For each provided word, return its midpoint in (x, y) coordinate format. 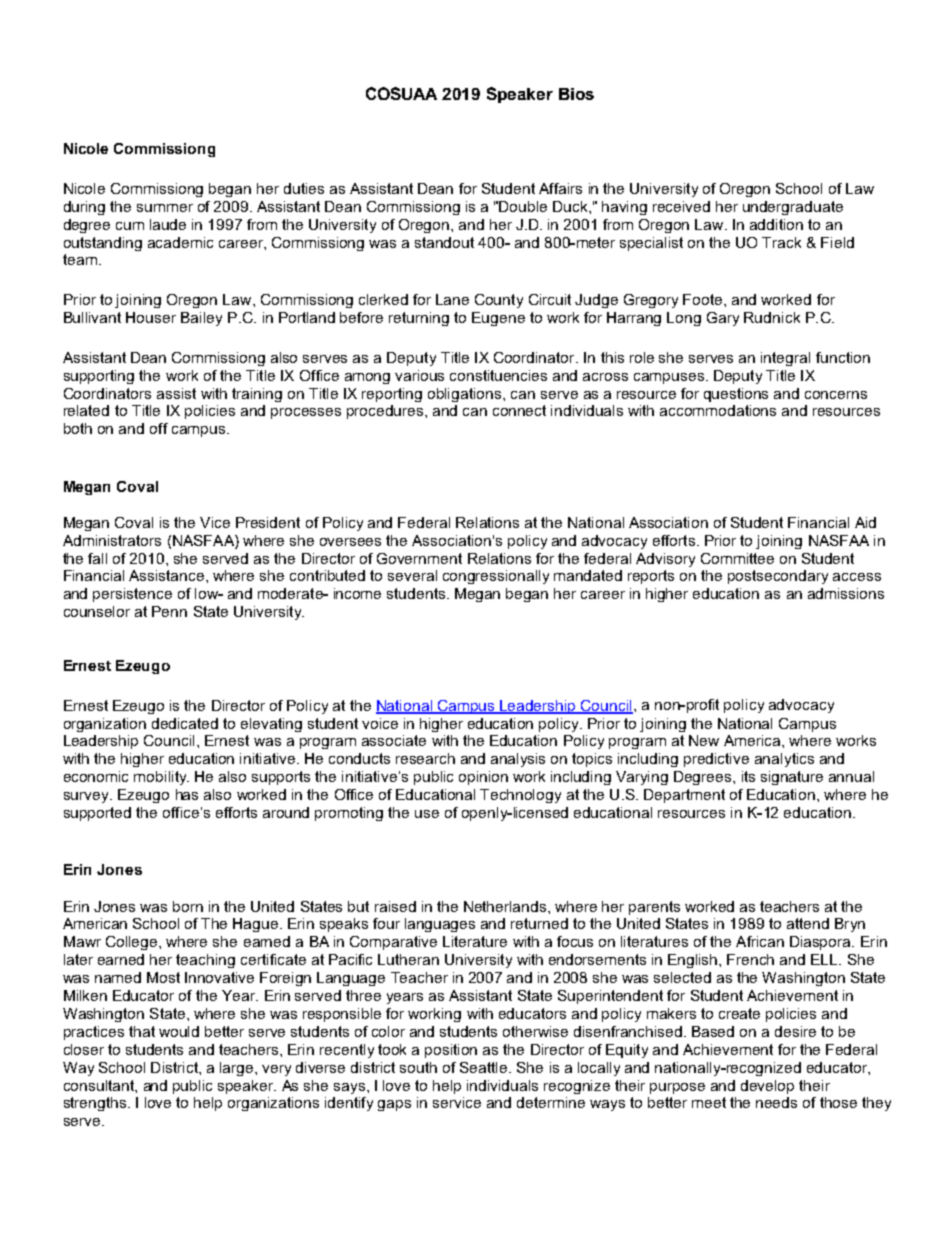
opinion (483, 778)
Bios (576, 94)
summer (165, 208)
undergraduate (793, 208)
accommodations (718, 410)
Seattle (485, 1067)
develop (767, 1087)
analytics (784, 760)
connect (519, 410)
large (238, 1069)
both (78, 428)
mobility (161, 778)
